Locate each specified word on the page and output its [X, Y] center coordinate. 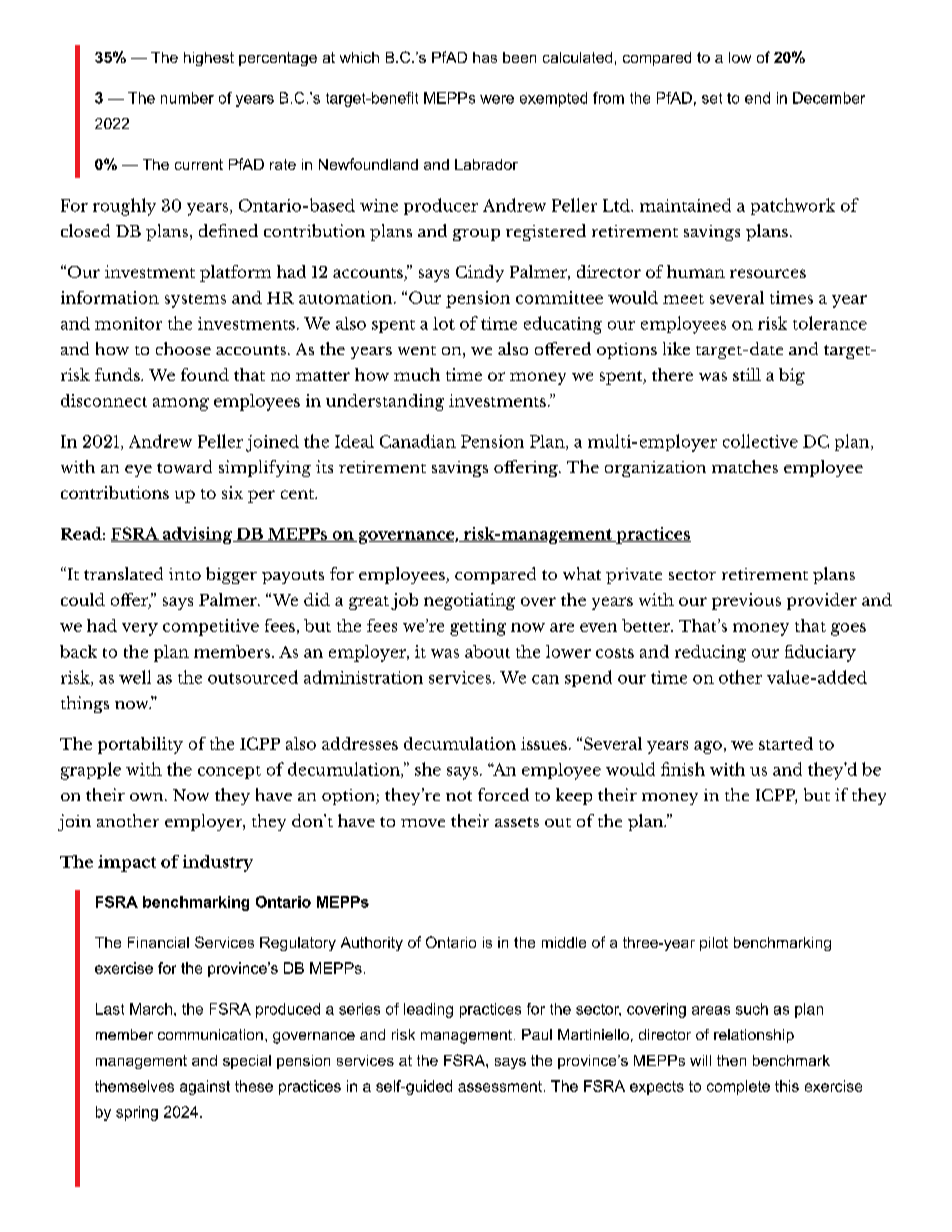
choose [183, 348]
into [185, 574]
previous [746, 601]
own [148, 797]
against [205, 1087]
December [829, 98]
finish [683, 769]
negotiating [469, 601]
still [747, 374]
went [417, 350]
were [497, 99]
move [423, 823]
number [187, 98]
